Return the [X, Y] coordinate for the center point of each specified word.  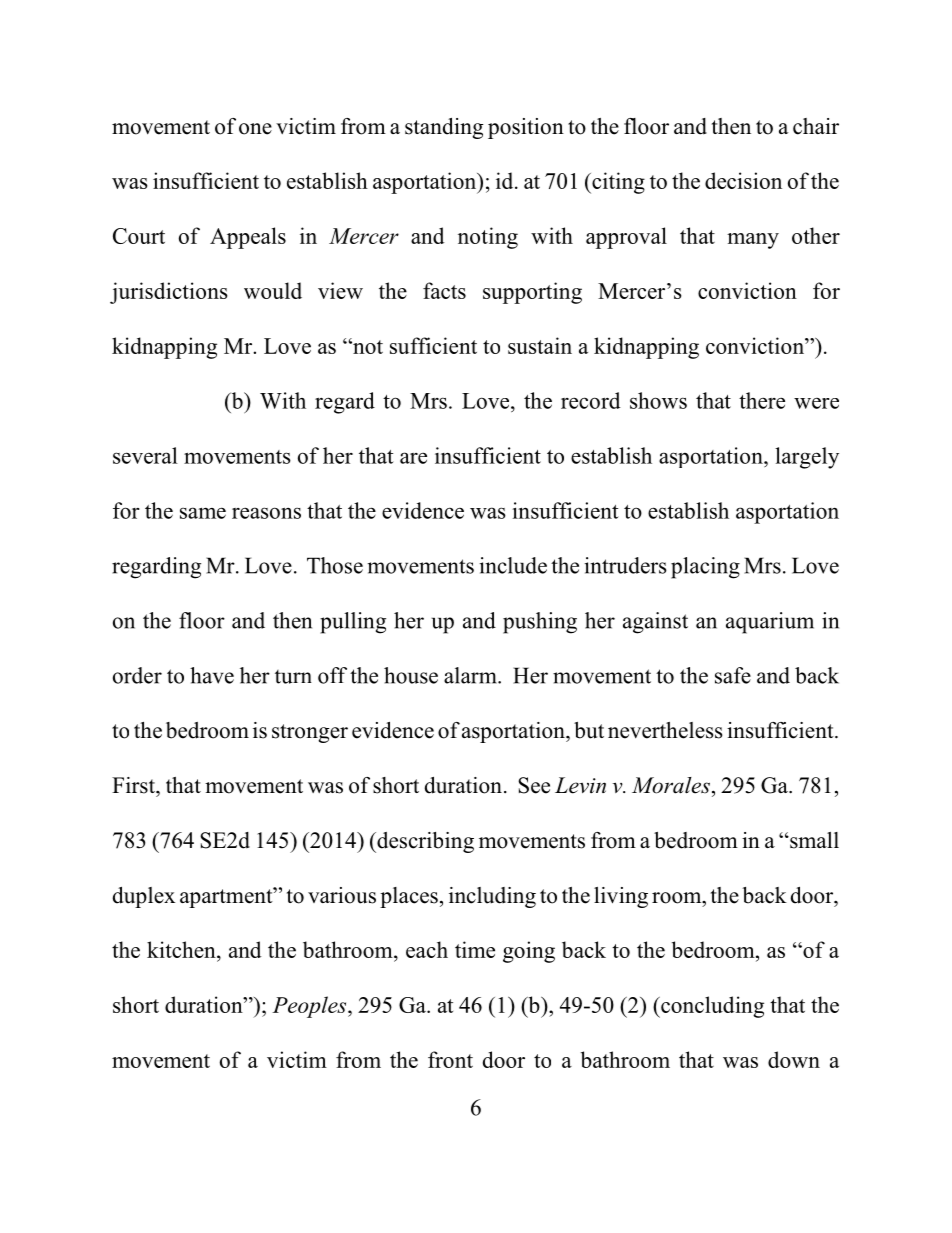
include [513, 565]
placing [705, 568]
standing [444, 128]
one [255, 129]
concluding [711, 1007]
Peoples [310, 1007]
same [203, 513]
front [450, 1059]
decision [743, 180]
